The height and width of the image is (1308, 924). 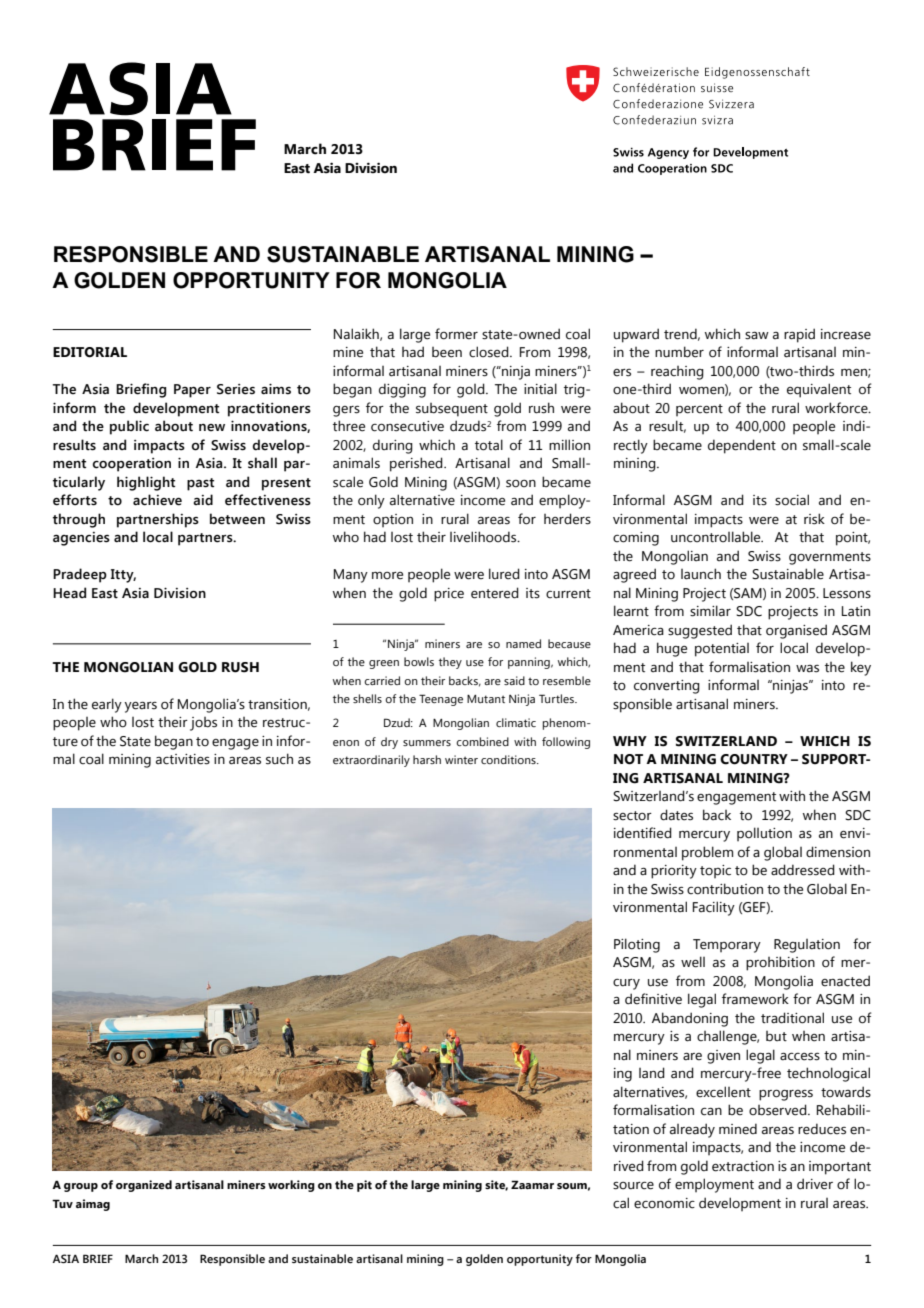 What do you see at coordinates (192, 391) in the image?
I see `Paper` at bounding box center [192, 391].
